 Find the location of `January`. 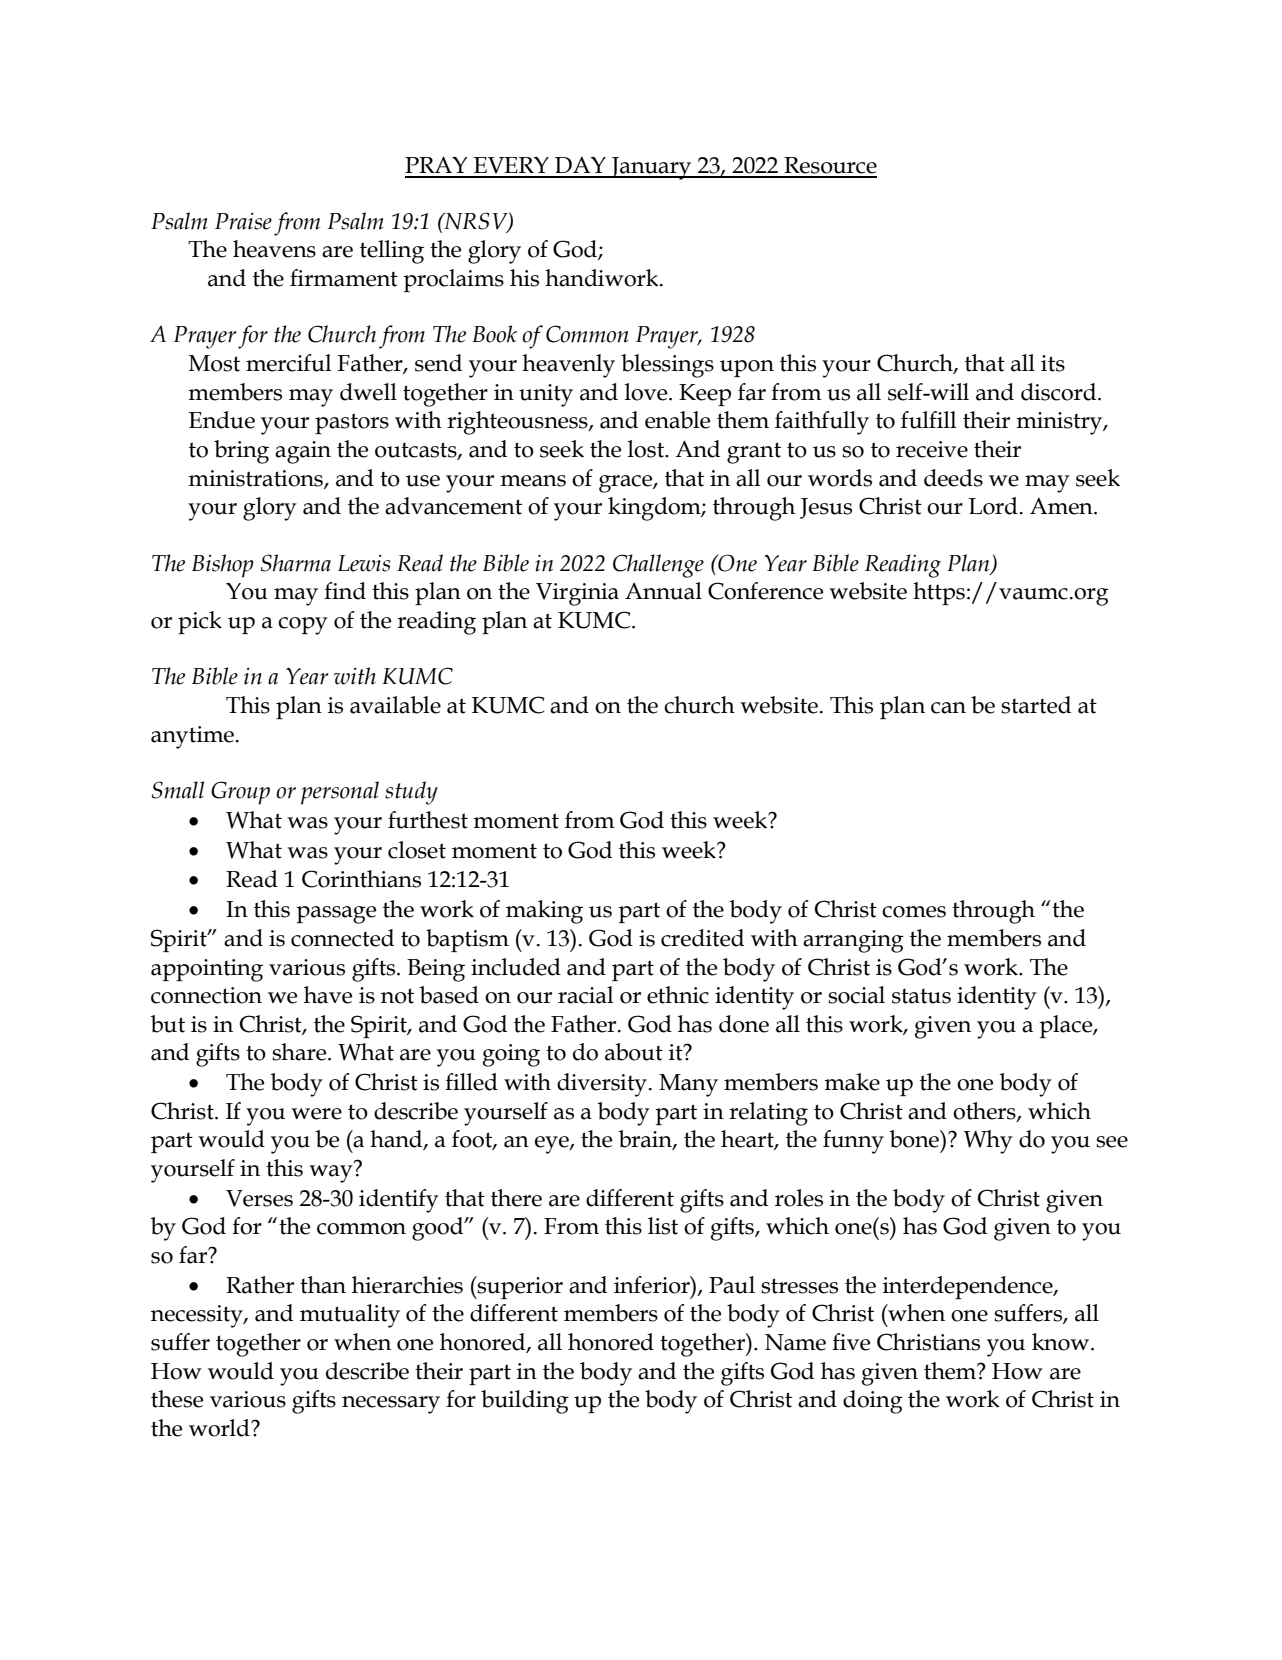

January is located at coordinates (651, 168).
